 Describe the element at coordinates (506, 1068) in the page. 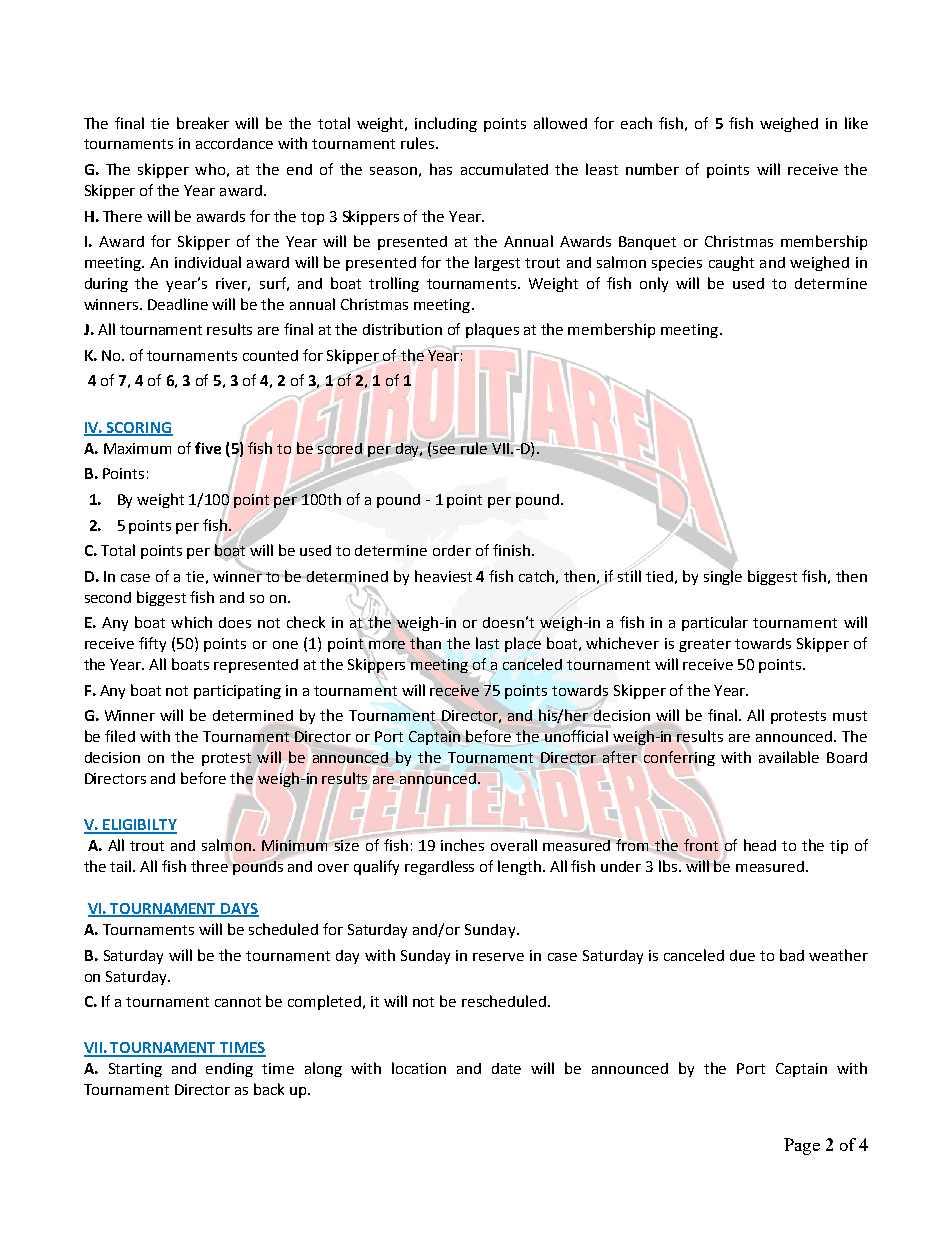

I see `date` at that location.
